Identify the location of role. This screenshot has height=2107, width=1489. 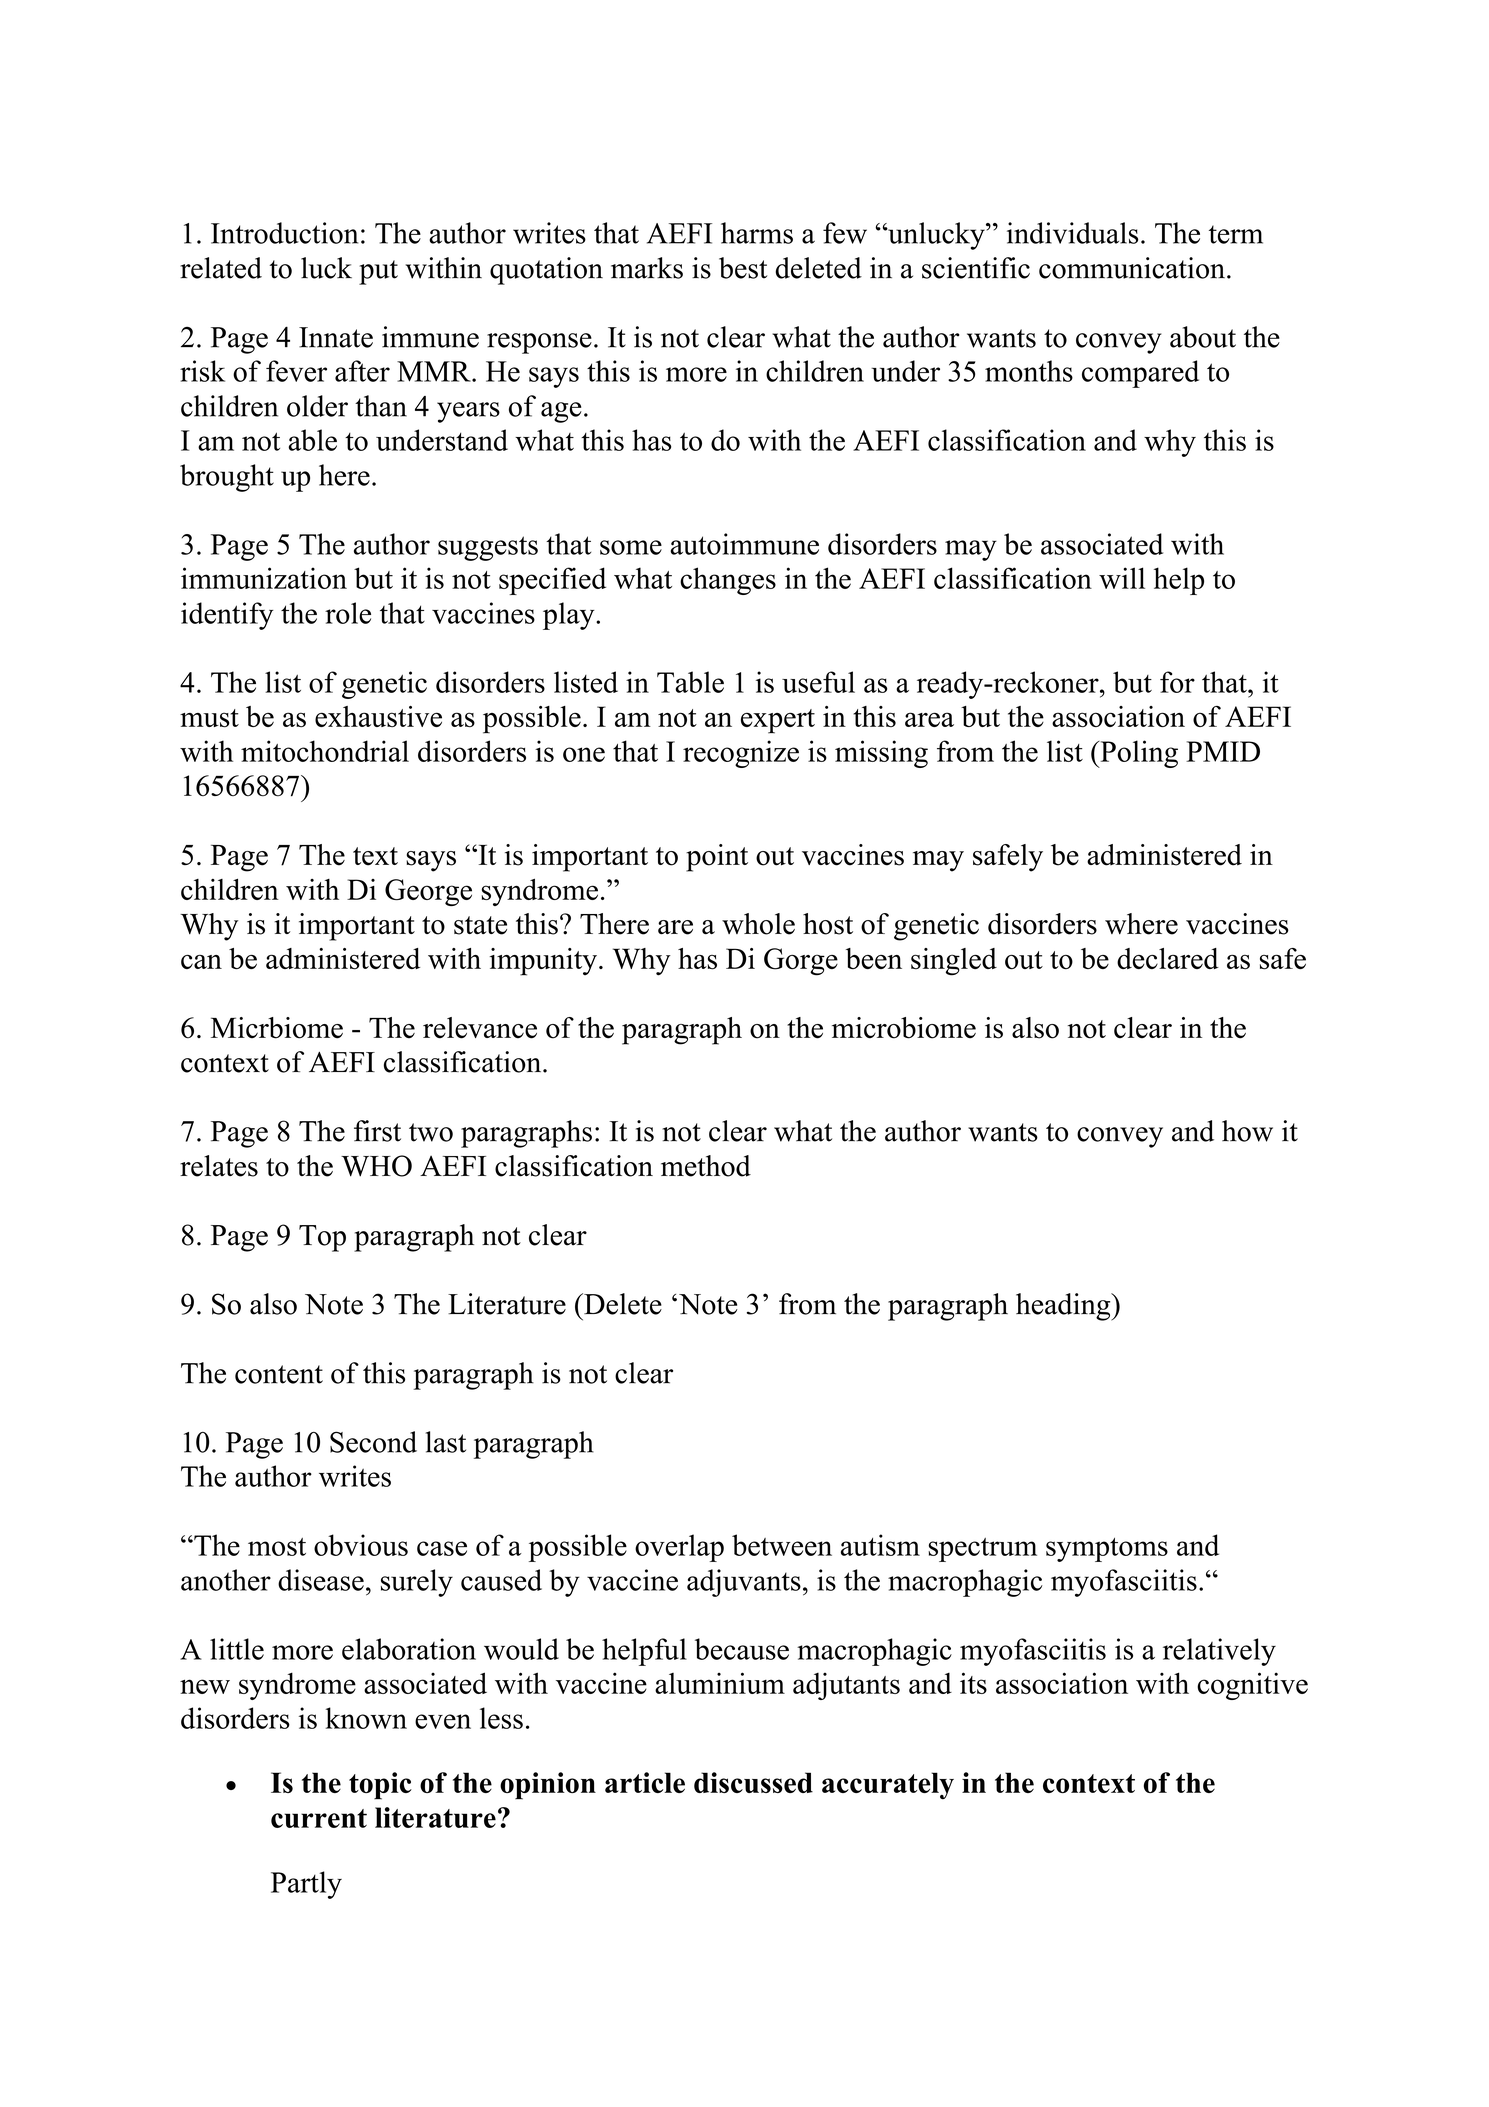
(348, 613).
